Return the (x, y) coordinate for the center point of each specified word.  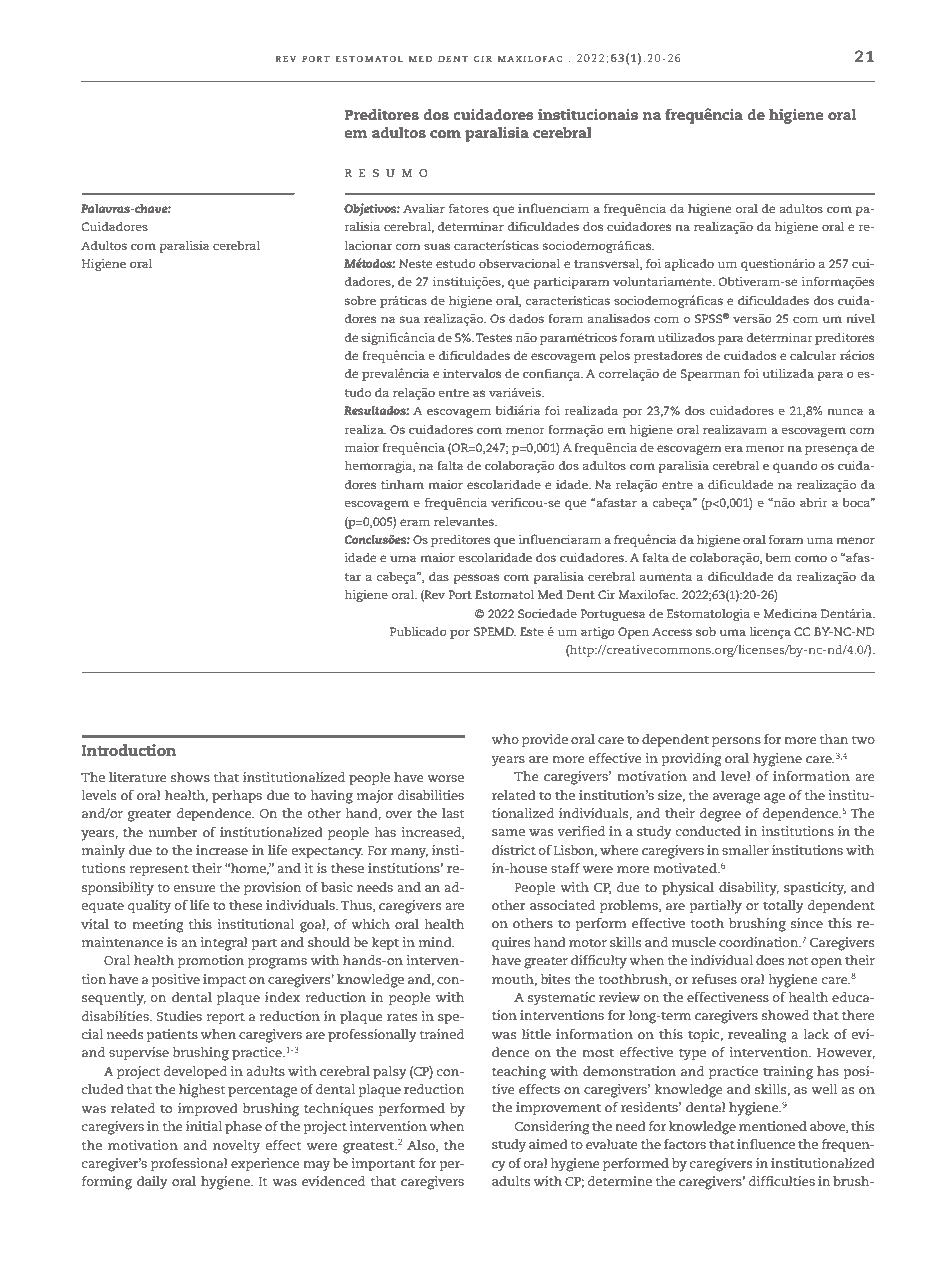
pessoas (476, 579)
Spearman (710, 375)
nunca (845, 411)
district (514, 850)
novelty (236, 1147)
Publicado (418, 631)
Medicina (790, 613)
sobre (360, 300)
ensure (194, 888)
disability (749, 889)
